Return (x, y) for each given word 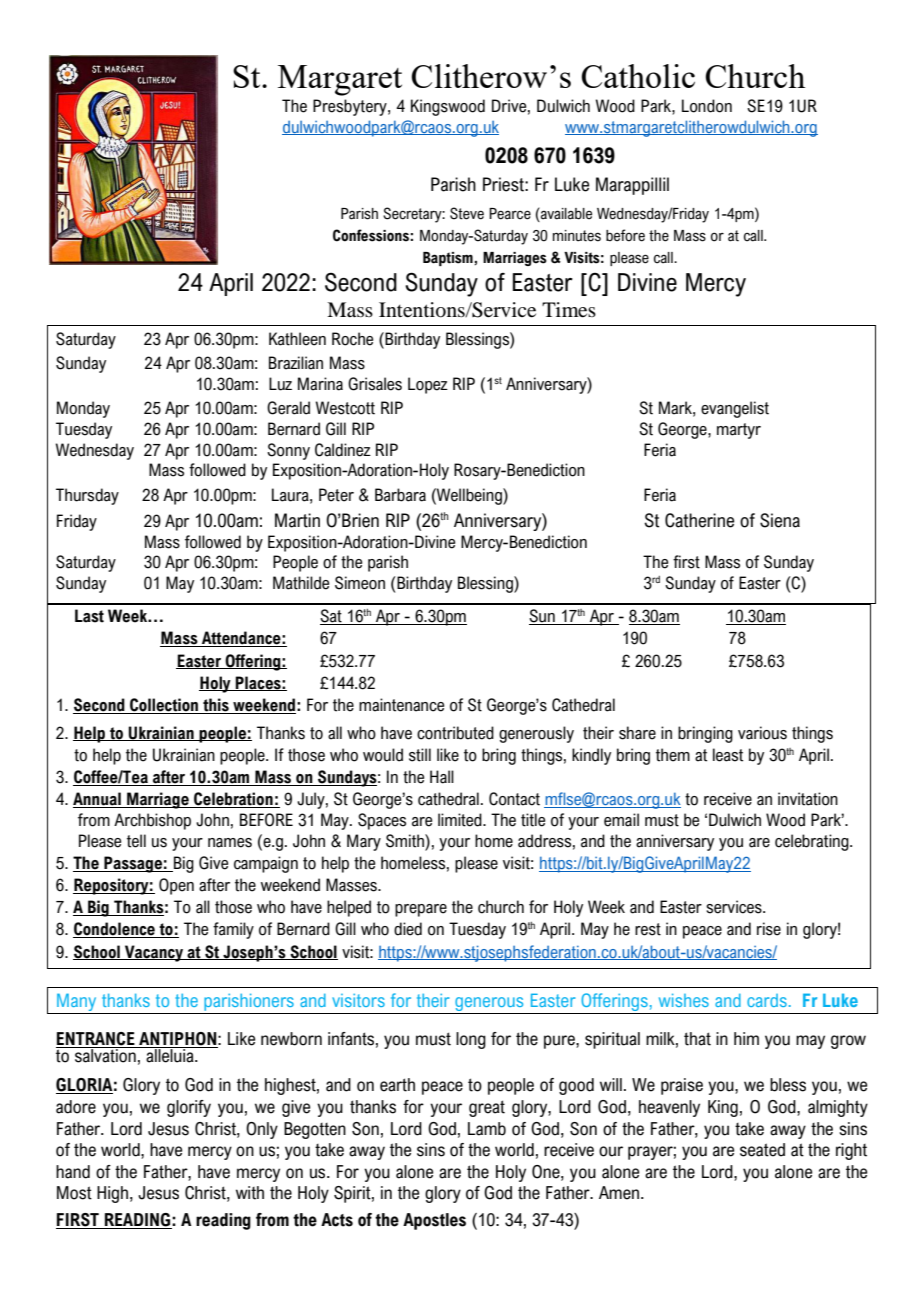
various (762, 733)
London (707, 106)
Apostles (434, 1221)
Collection (164, 706)
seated (762, 1150)
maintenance (401, 705)
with (250, 1193)
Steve (467, 213)
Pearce (510, 214)
